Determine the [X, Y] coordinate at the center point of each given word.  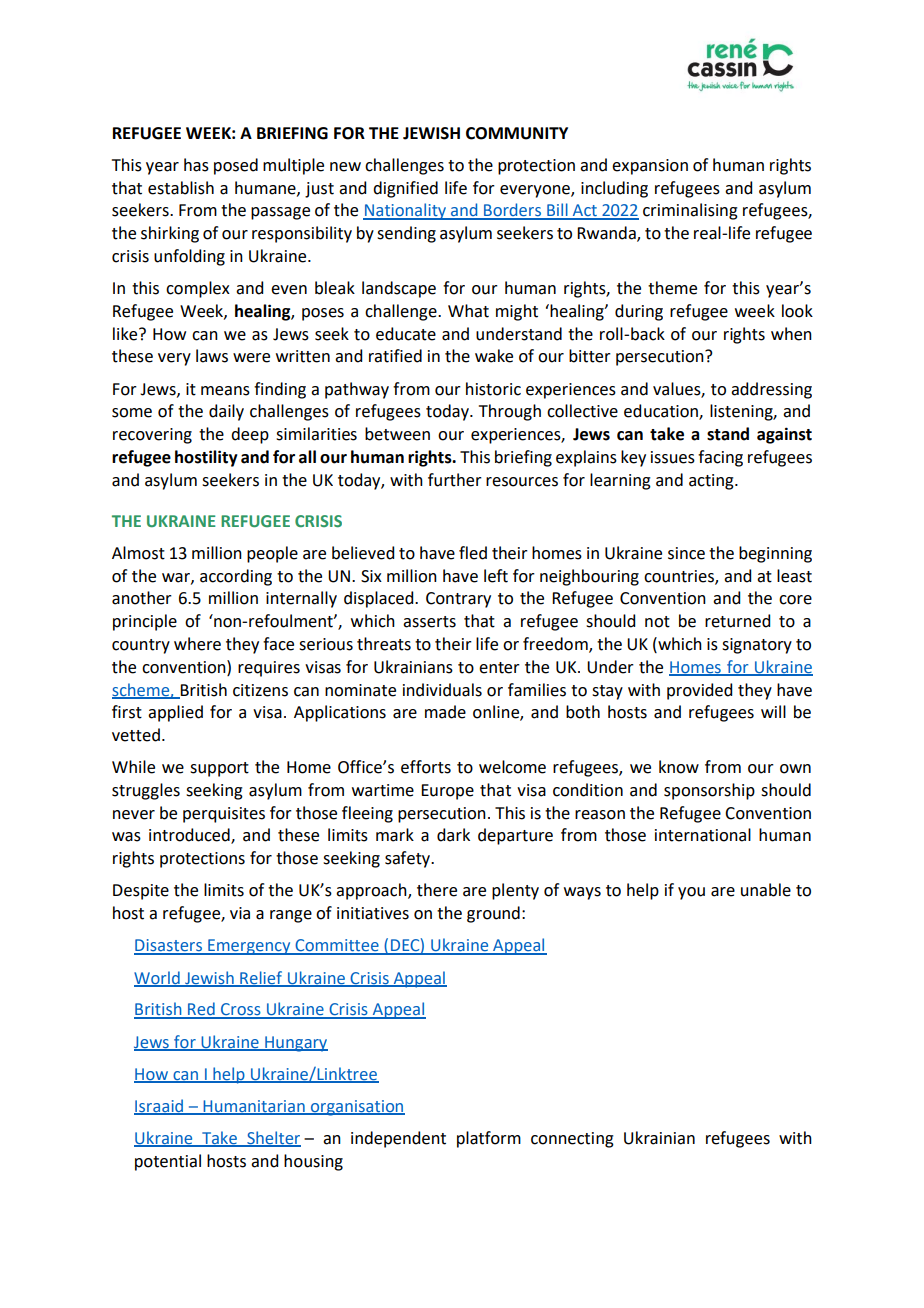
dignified [405, 189]
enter [499, 668]
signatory [757, 646]
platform [489, 1139]
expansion [650, 167]
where [197, 644]
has [196, 165]
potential [168, 1162]
